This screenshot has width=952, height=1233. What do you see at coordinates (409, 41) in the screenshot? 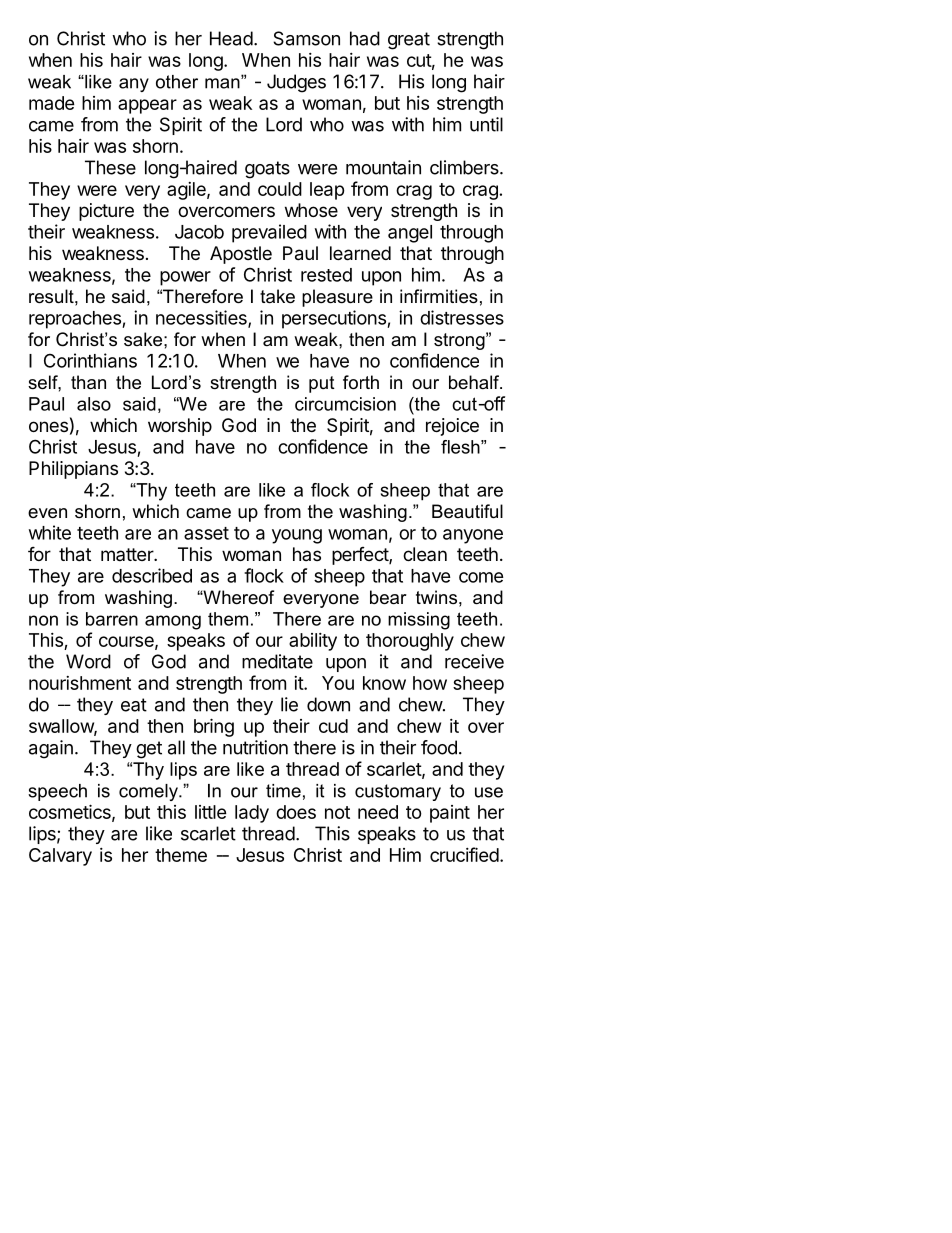
I see `great` at bounding box center [409, 41].
